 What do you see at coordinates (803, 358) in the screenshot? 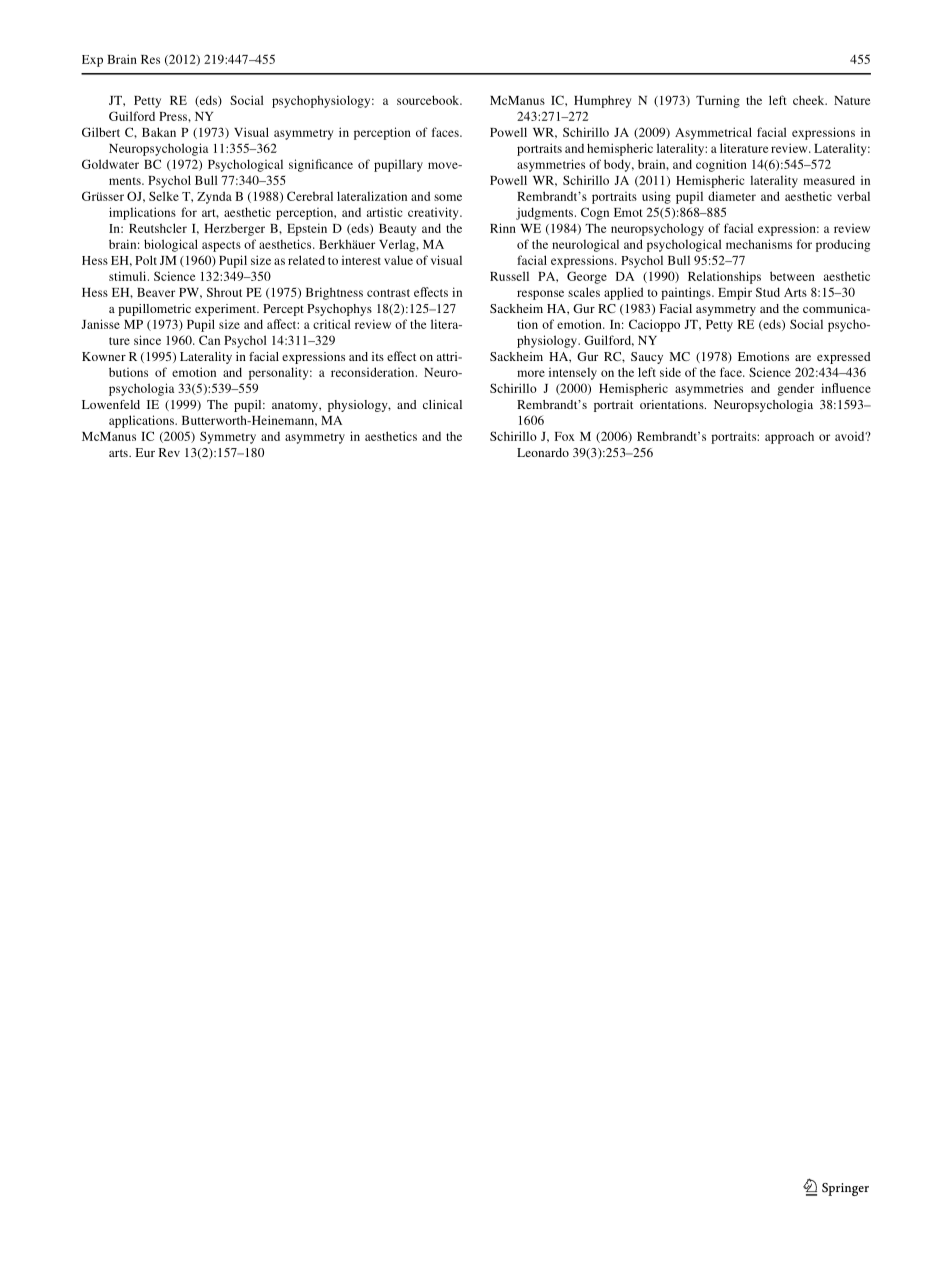
I see `are` at bounding box center [803, 358].
